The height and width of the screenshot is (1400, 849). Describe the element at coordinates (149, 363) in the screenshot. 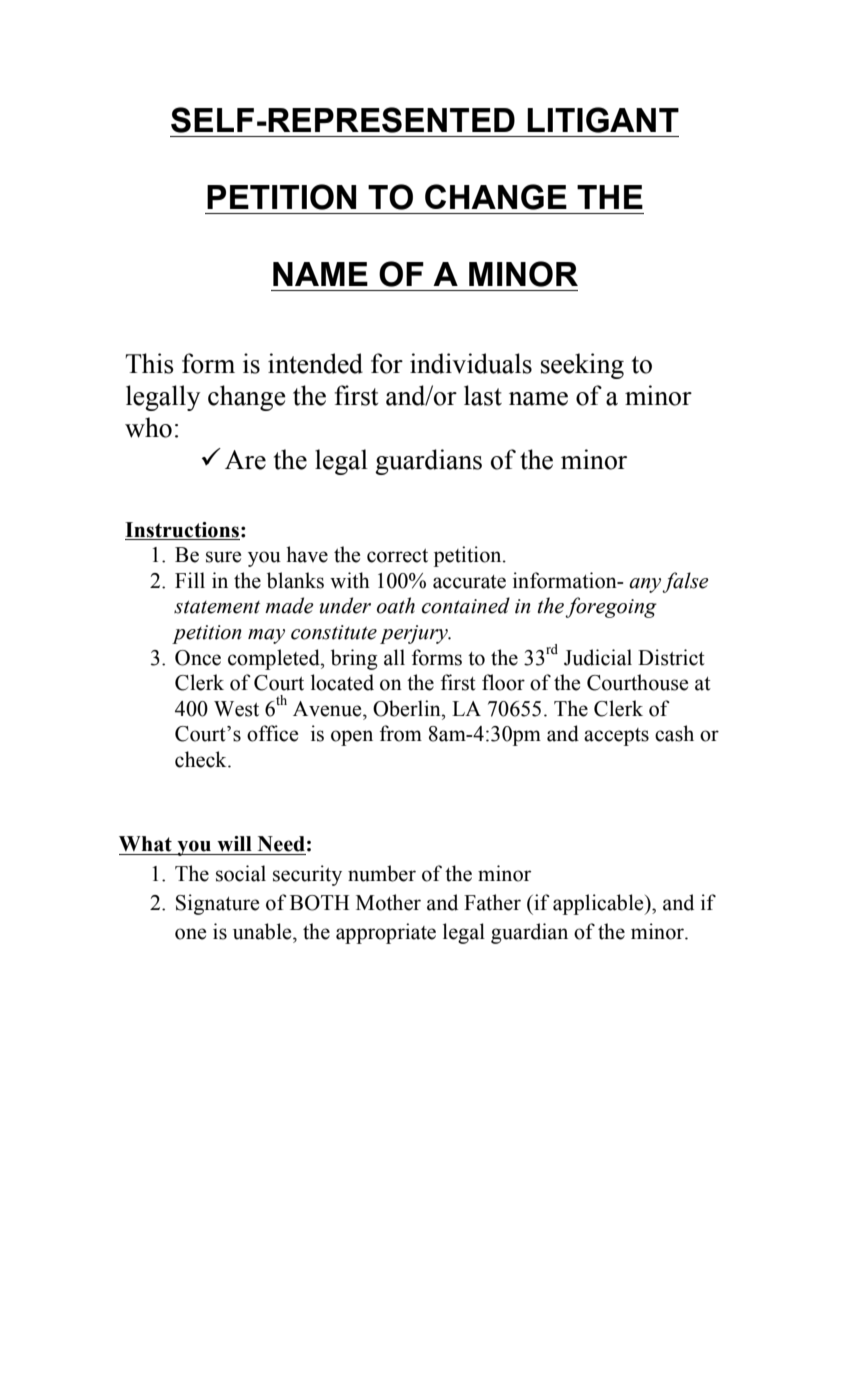

I see `This` at that location.
